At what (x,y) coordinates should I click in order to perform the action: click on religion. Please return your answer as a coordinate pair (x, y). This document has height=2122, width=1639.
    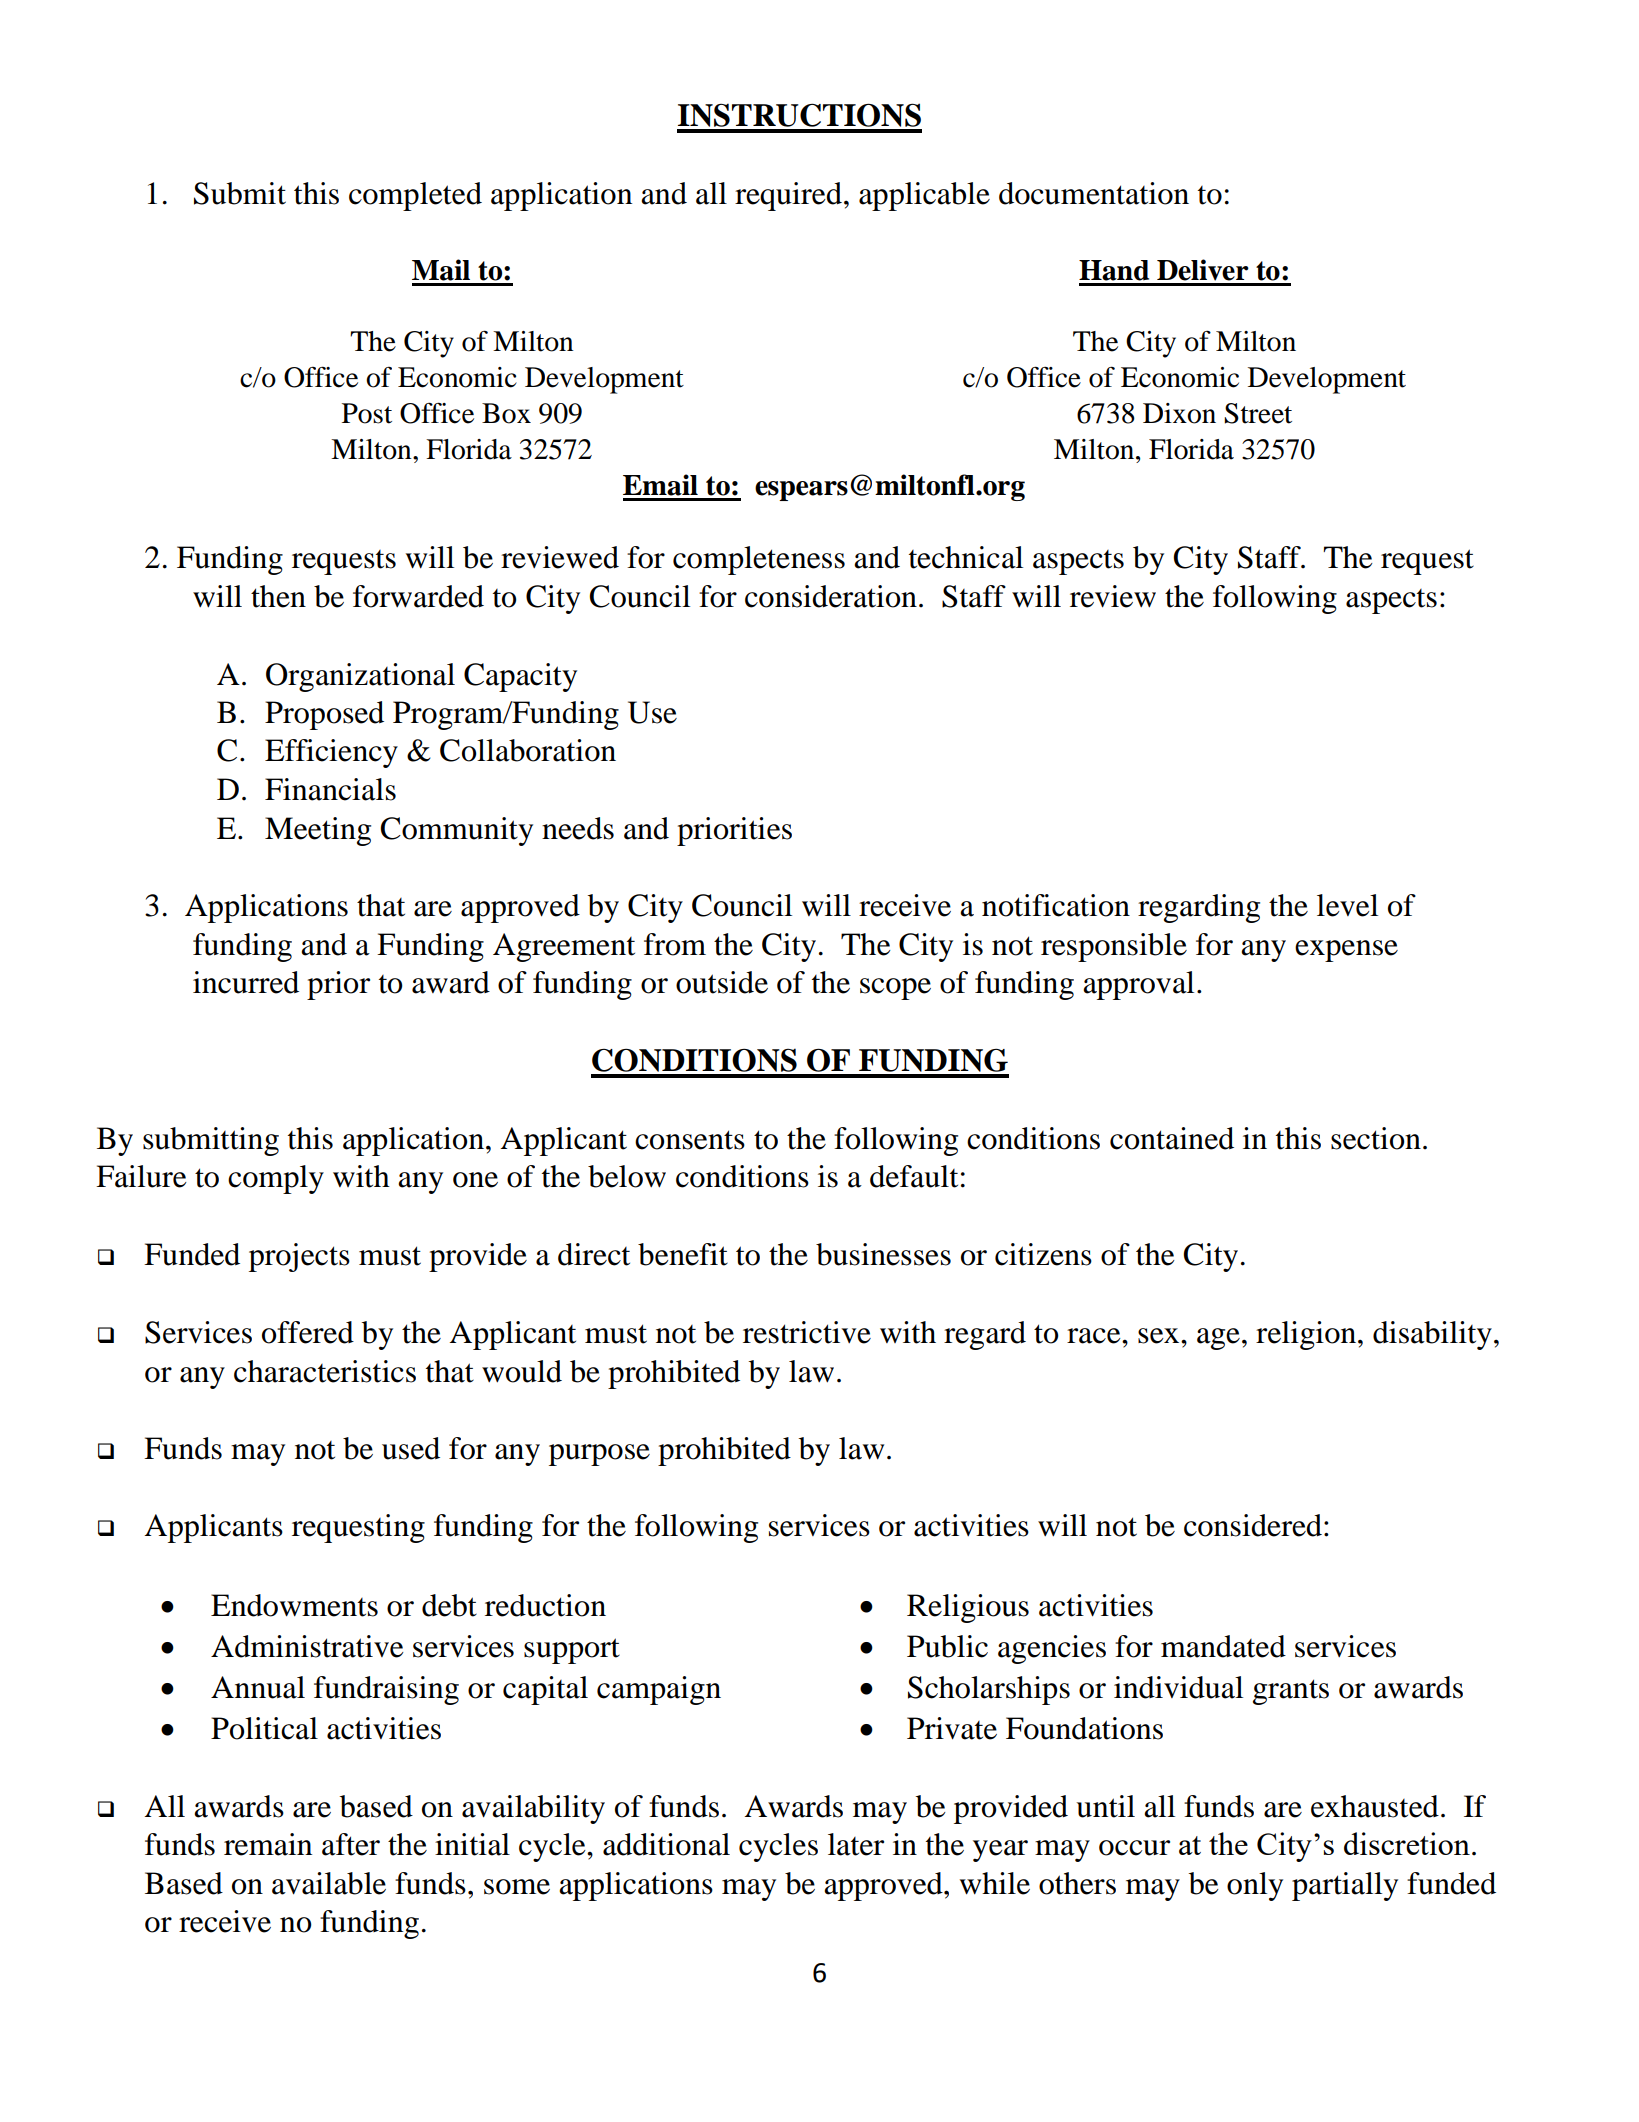
    Looking at the image, I should click on (1307, 1335).
